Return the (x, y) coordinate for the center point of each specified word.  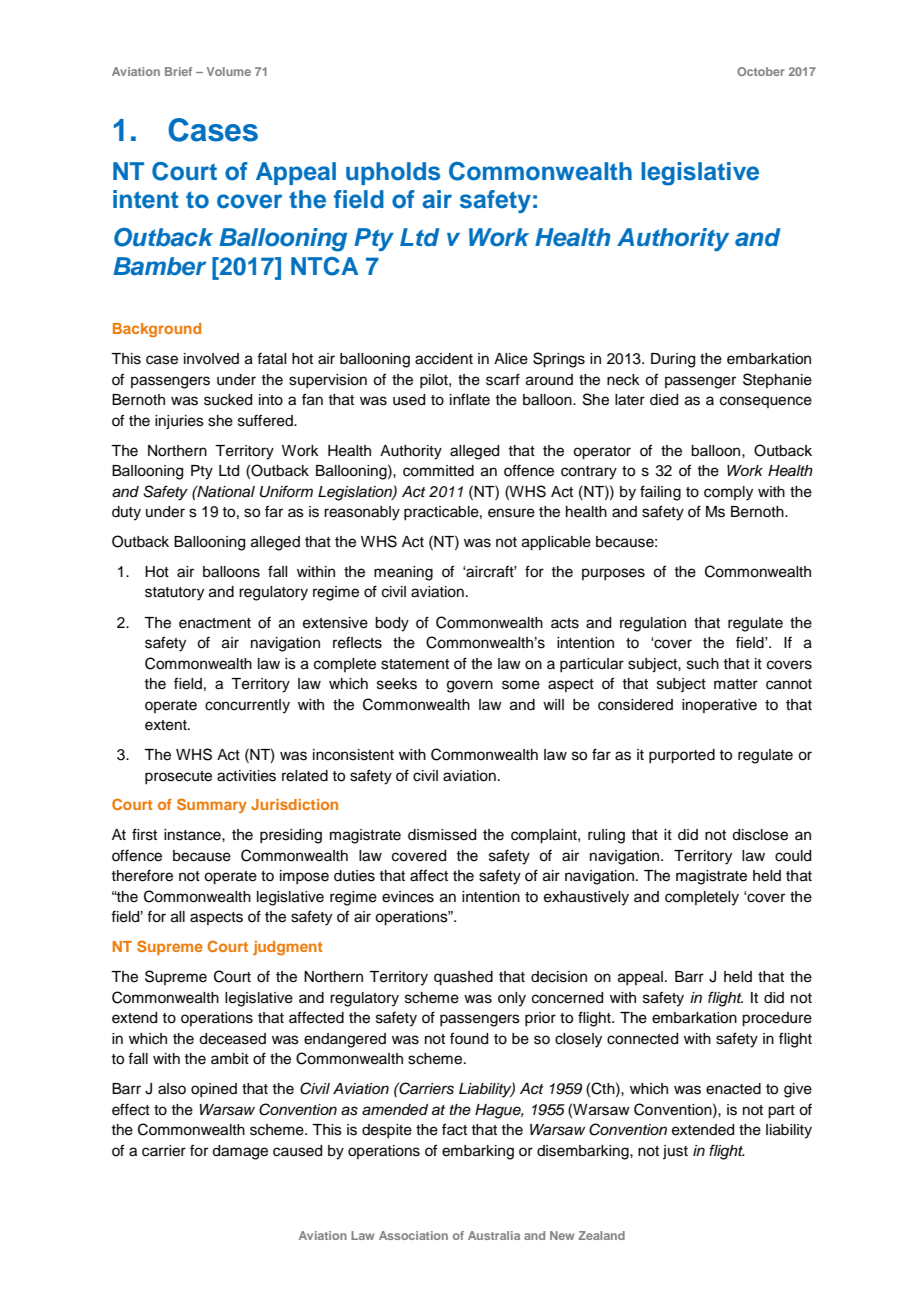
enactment (215, 623)
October (761, 71)
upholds (393, 173)
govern (470, 686)
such (703, 664)
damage (240, 1152)
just (675, 1152)
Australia (494, 1235)
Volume (229, 71)
